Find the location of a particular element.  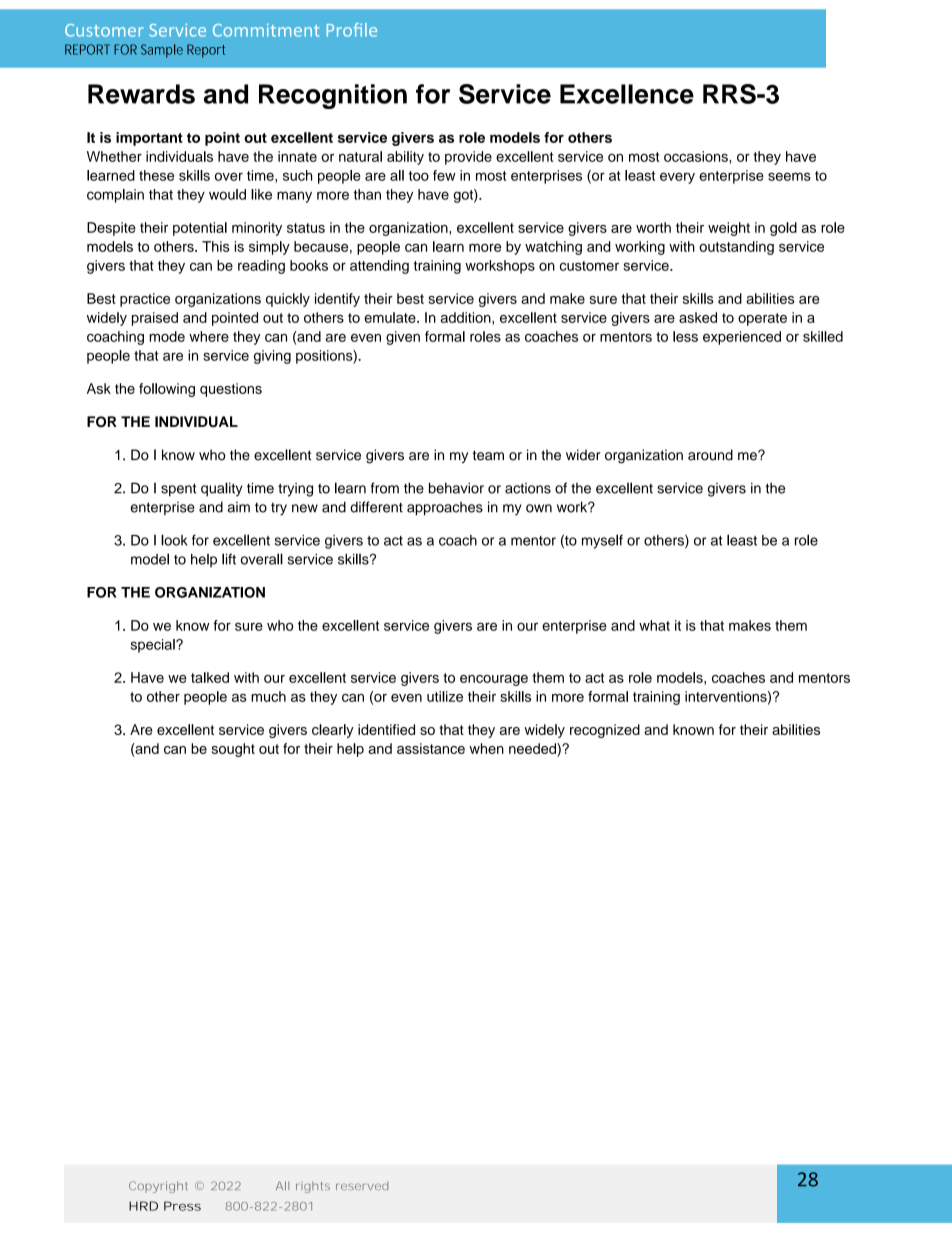

Copyright is located at coordinates (158, 1187).
